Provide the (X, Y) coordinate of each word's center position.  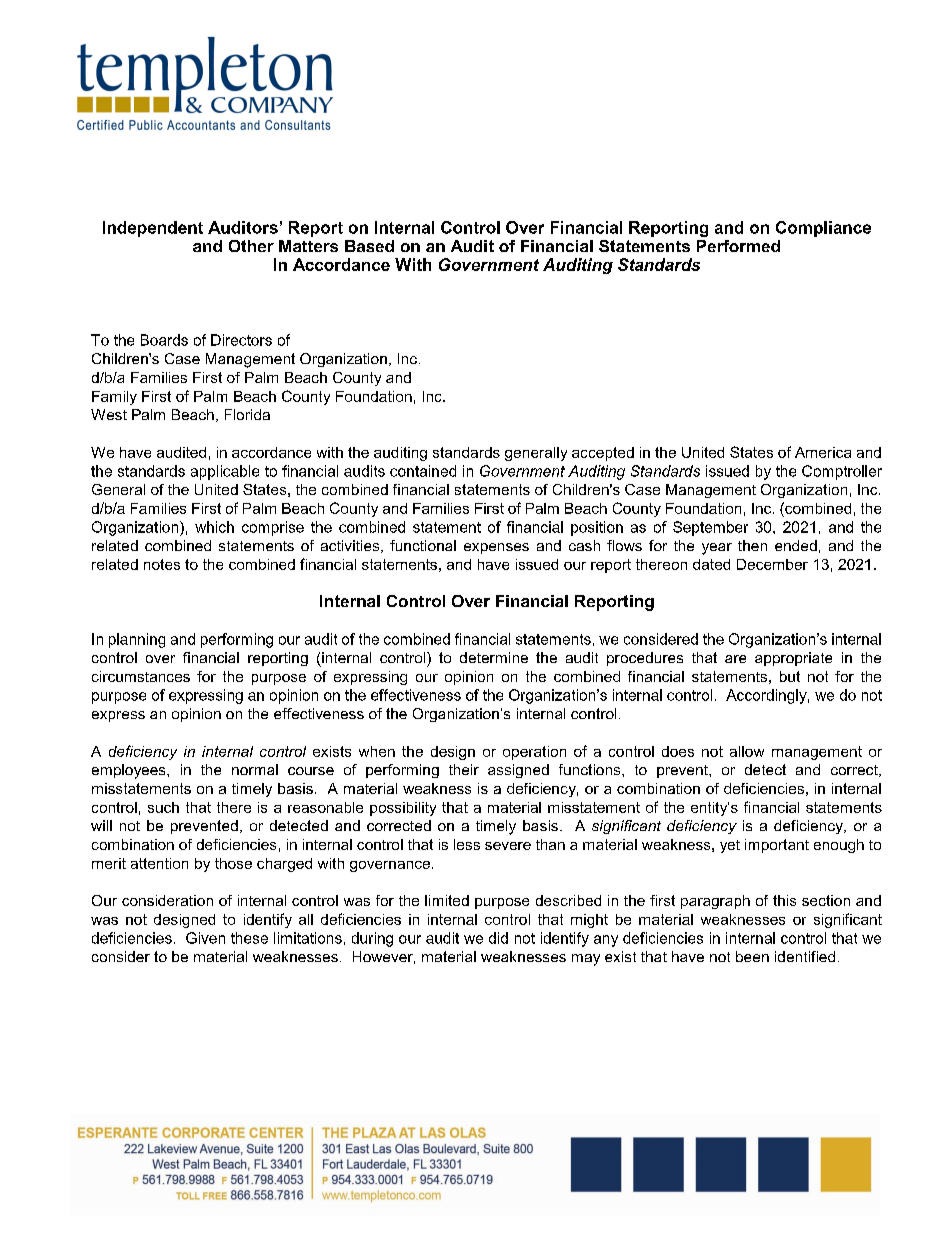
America (823, 452)
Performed (738, 246)
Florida (247, 414)
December (772, 564)
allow (747, 751)
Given (205, 938)
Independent (153, 229)
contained (423, 471)
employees (130, 771)
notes (162, 564)
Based (369, 246)
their (464, 769)
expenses (496, 548)
